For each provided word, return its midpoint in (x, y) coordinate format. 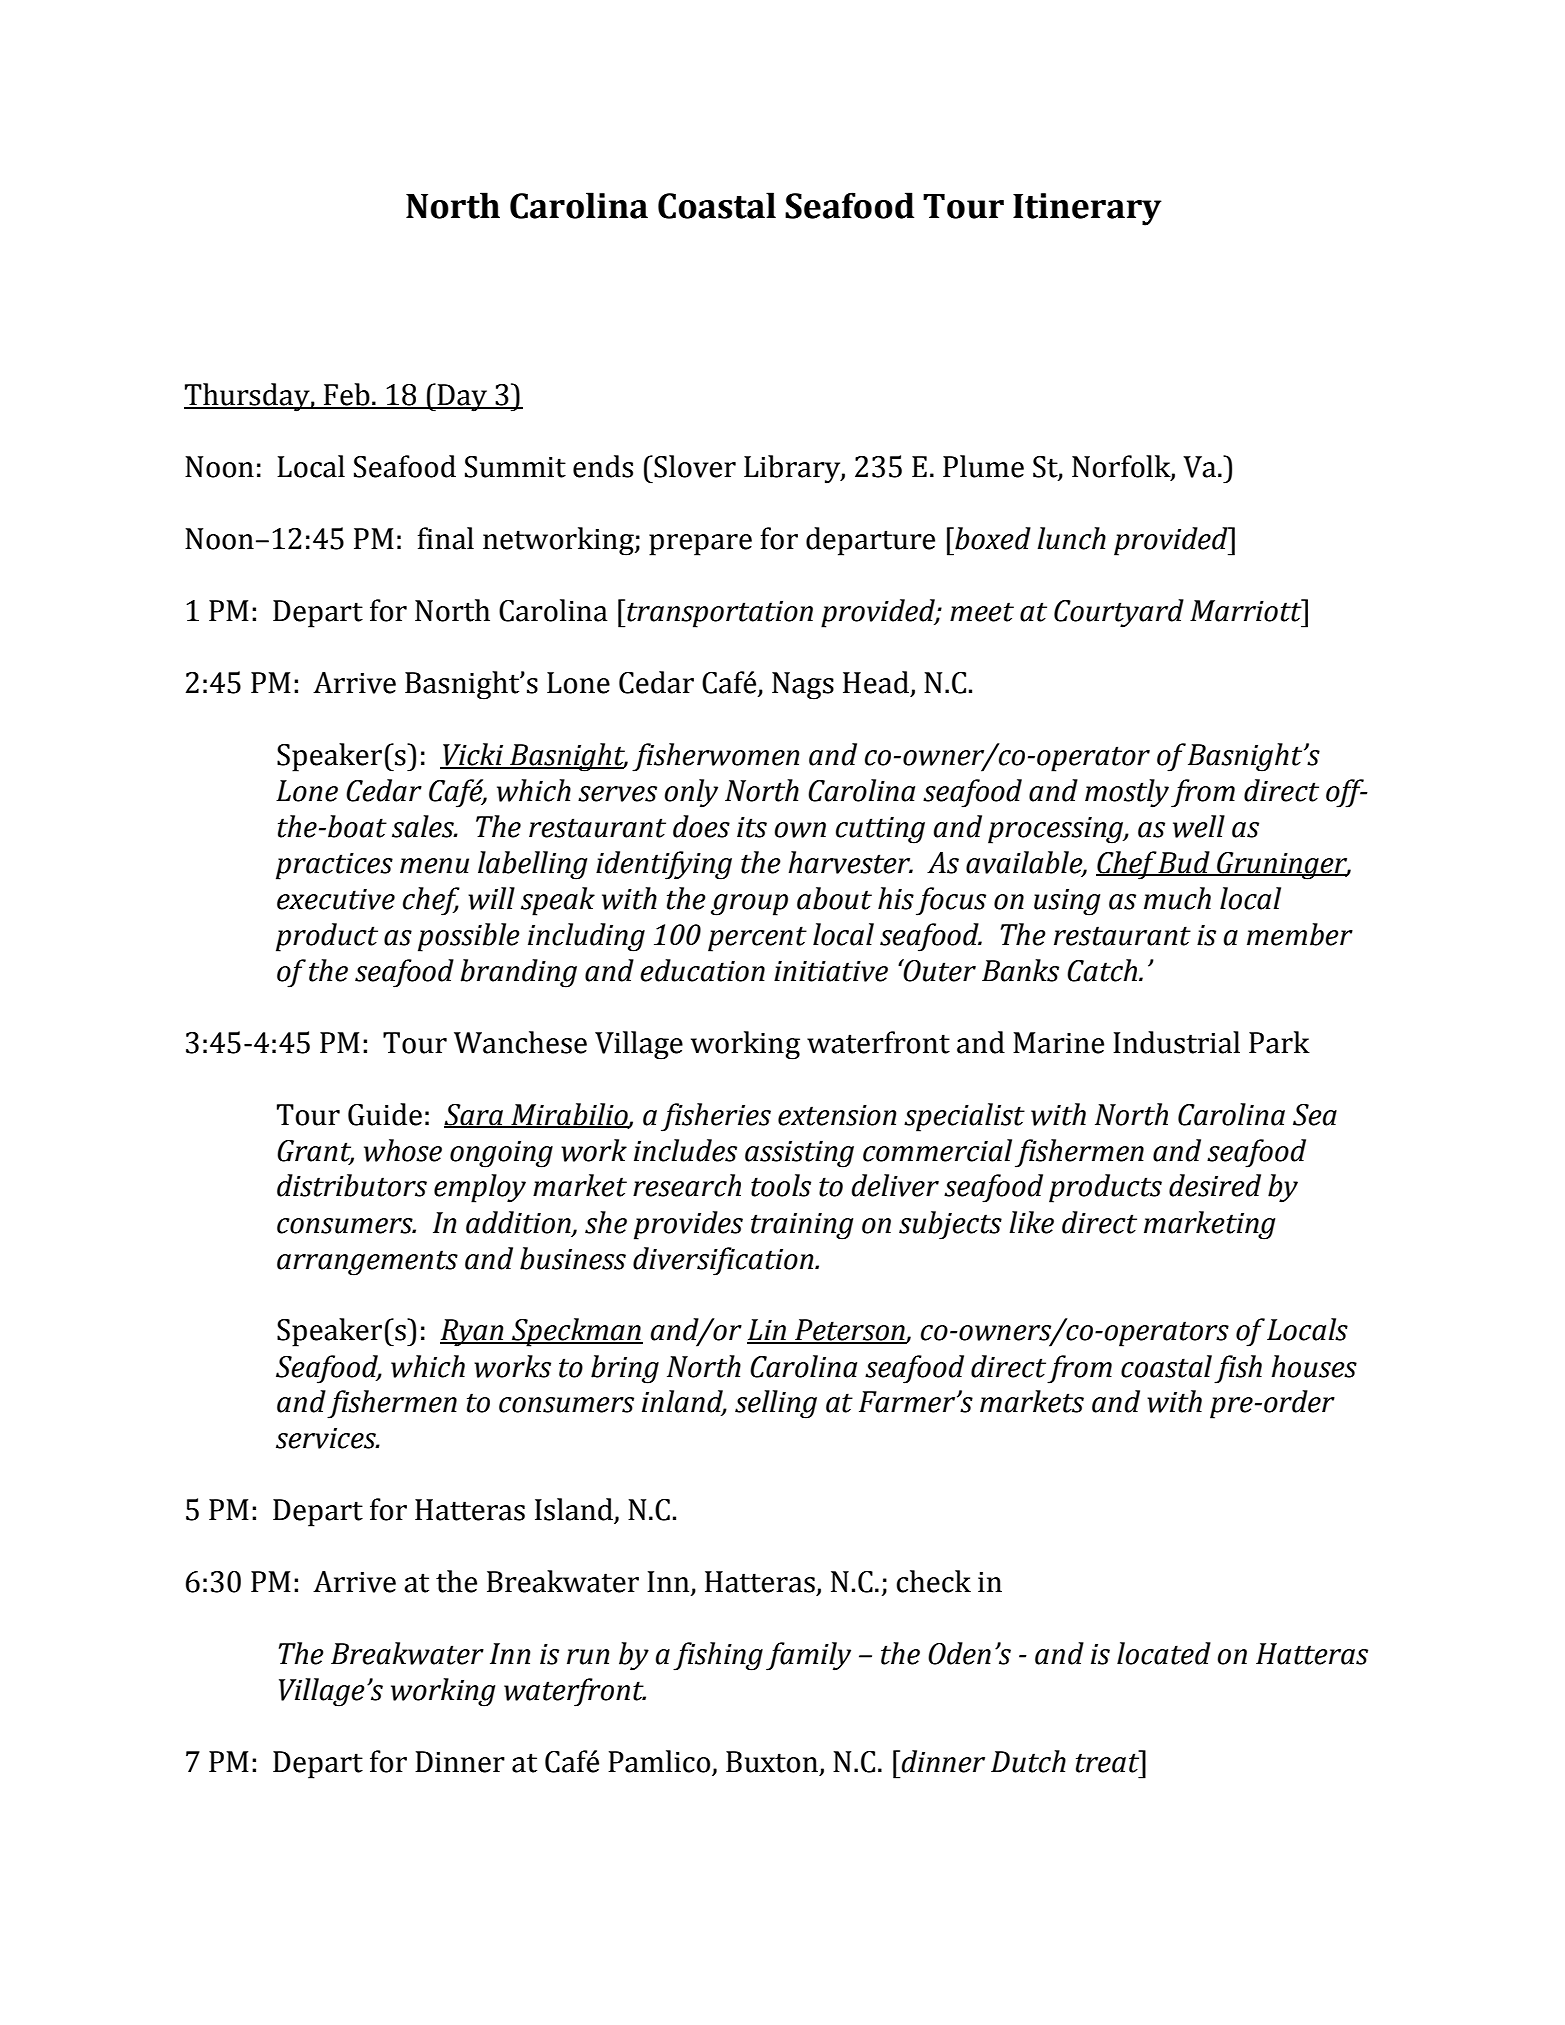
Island (575, 1510)
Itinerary (1087, 209)
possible (469, 937)
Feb (347, 395)
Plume (983, 466)
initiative (831, 971)
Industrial (1176, 1042)
